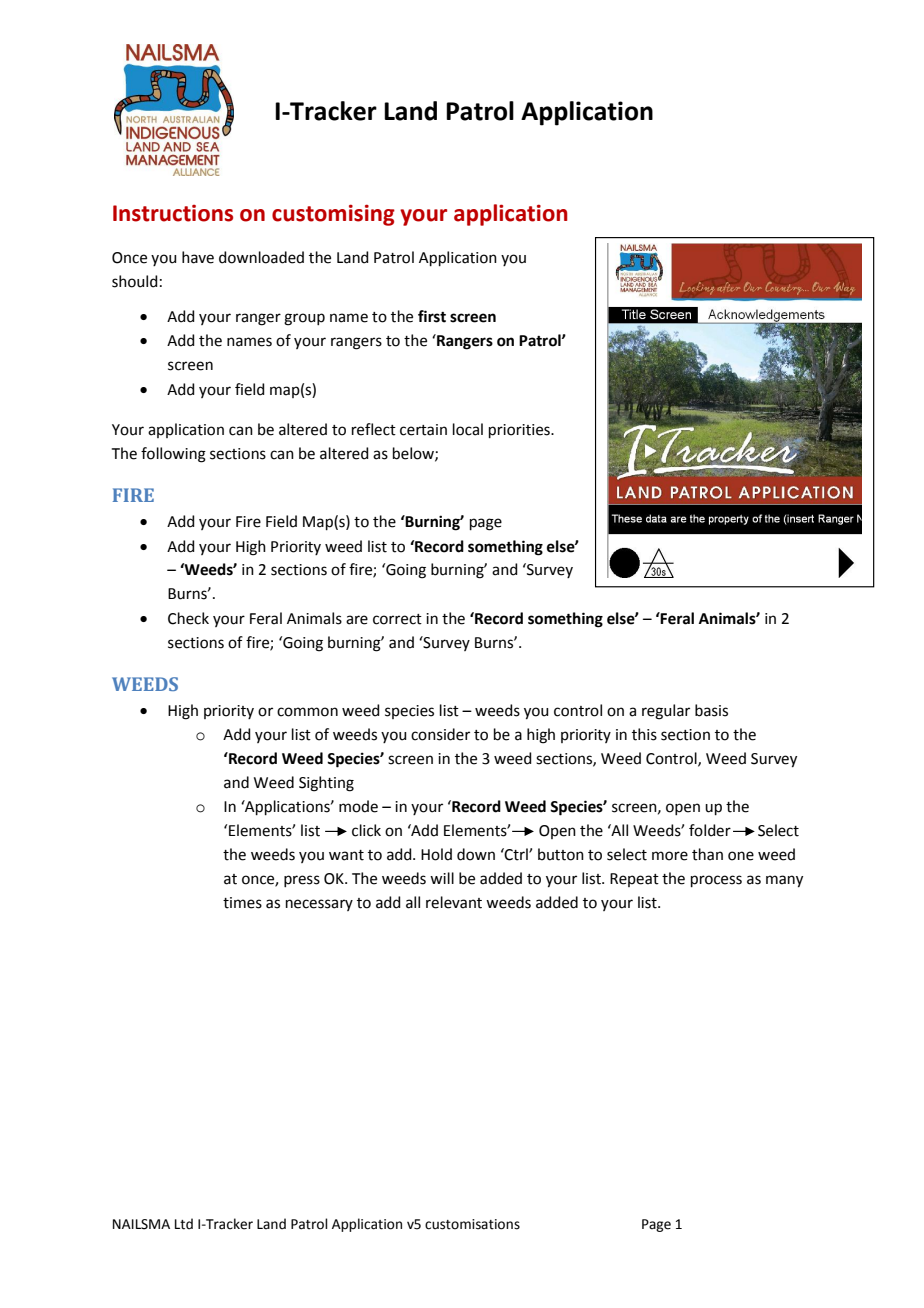  What do you see at coordinates (442, 878) in the screenshot?
I see `will` at bounding box center [442, 878].
